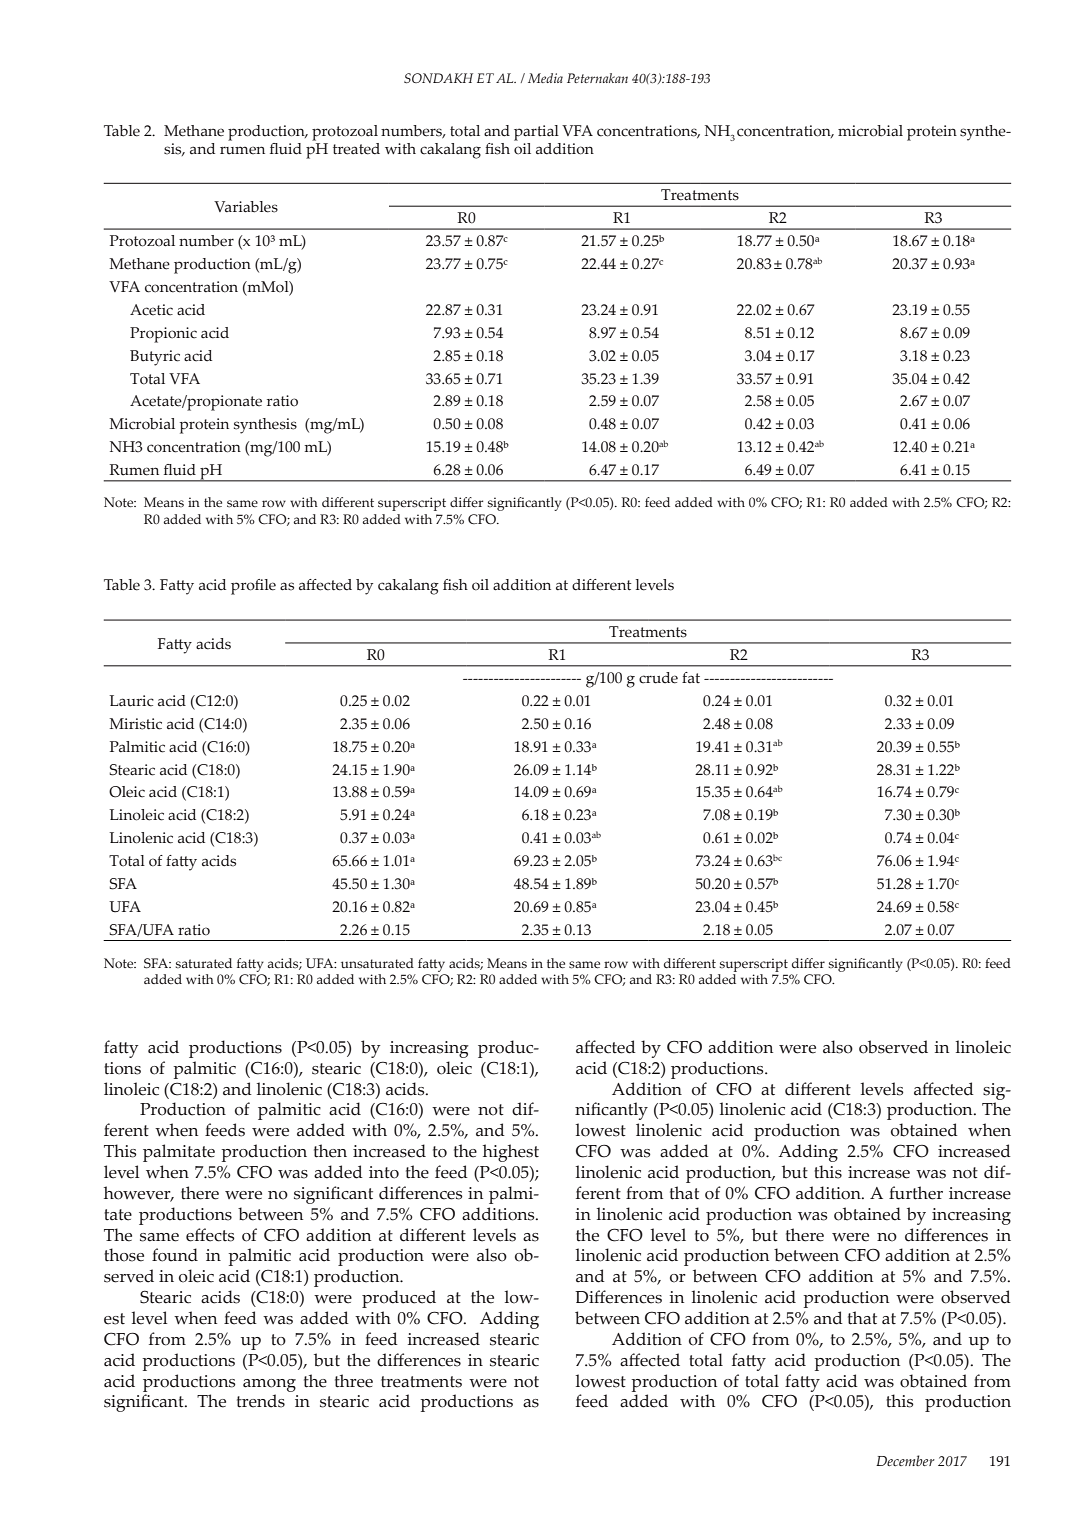  What do you see at coordinates (163, 335) in the screenshot?
I see `Propionic` at bounding box center [163, 335].
